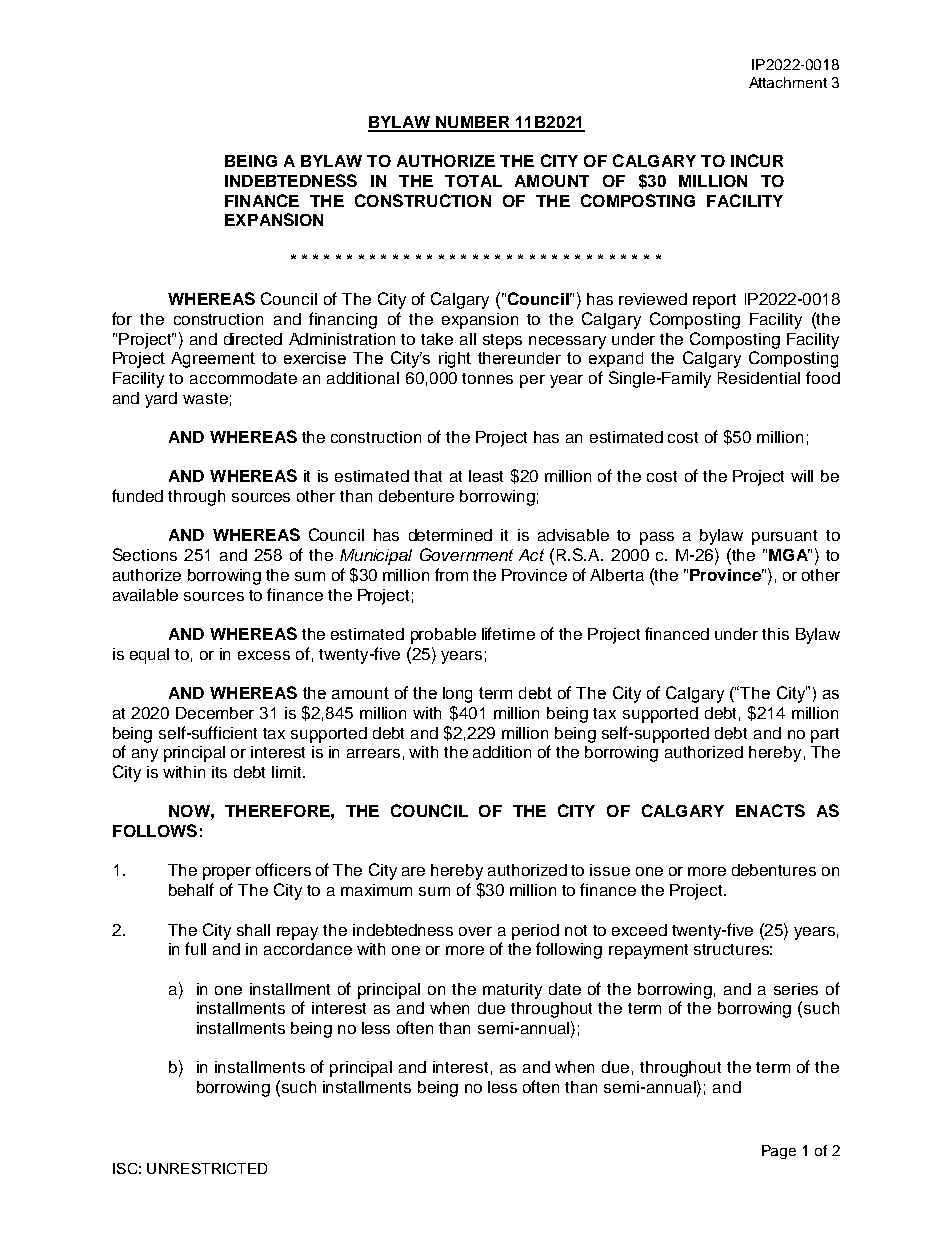 The height and width of the document is (1233, 952). Describe the element at coordinates (473, 123) in the document. I see `NUMBER` at that location.
